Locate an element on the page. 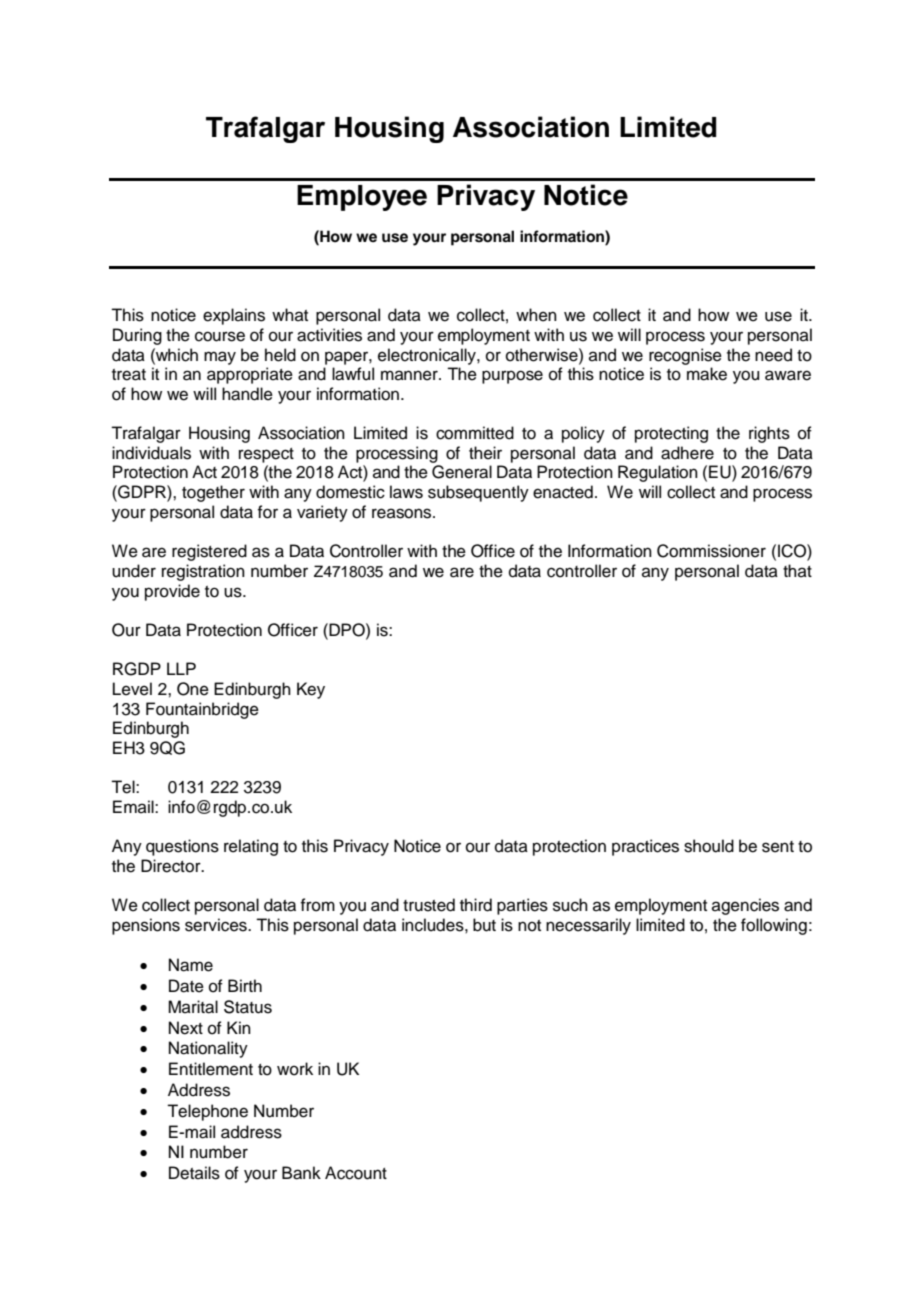 The image size is (924, 1308). Key is located at coordinates (311, 690).
